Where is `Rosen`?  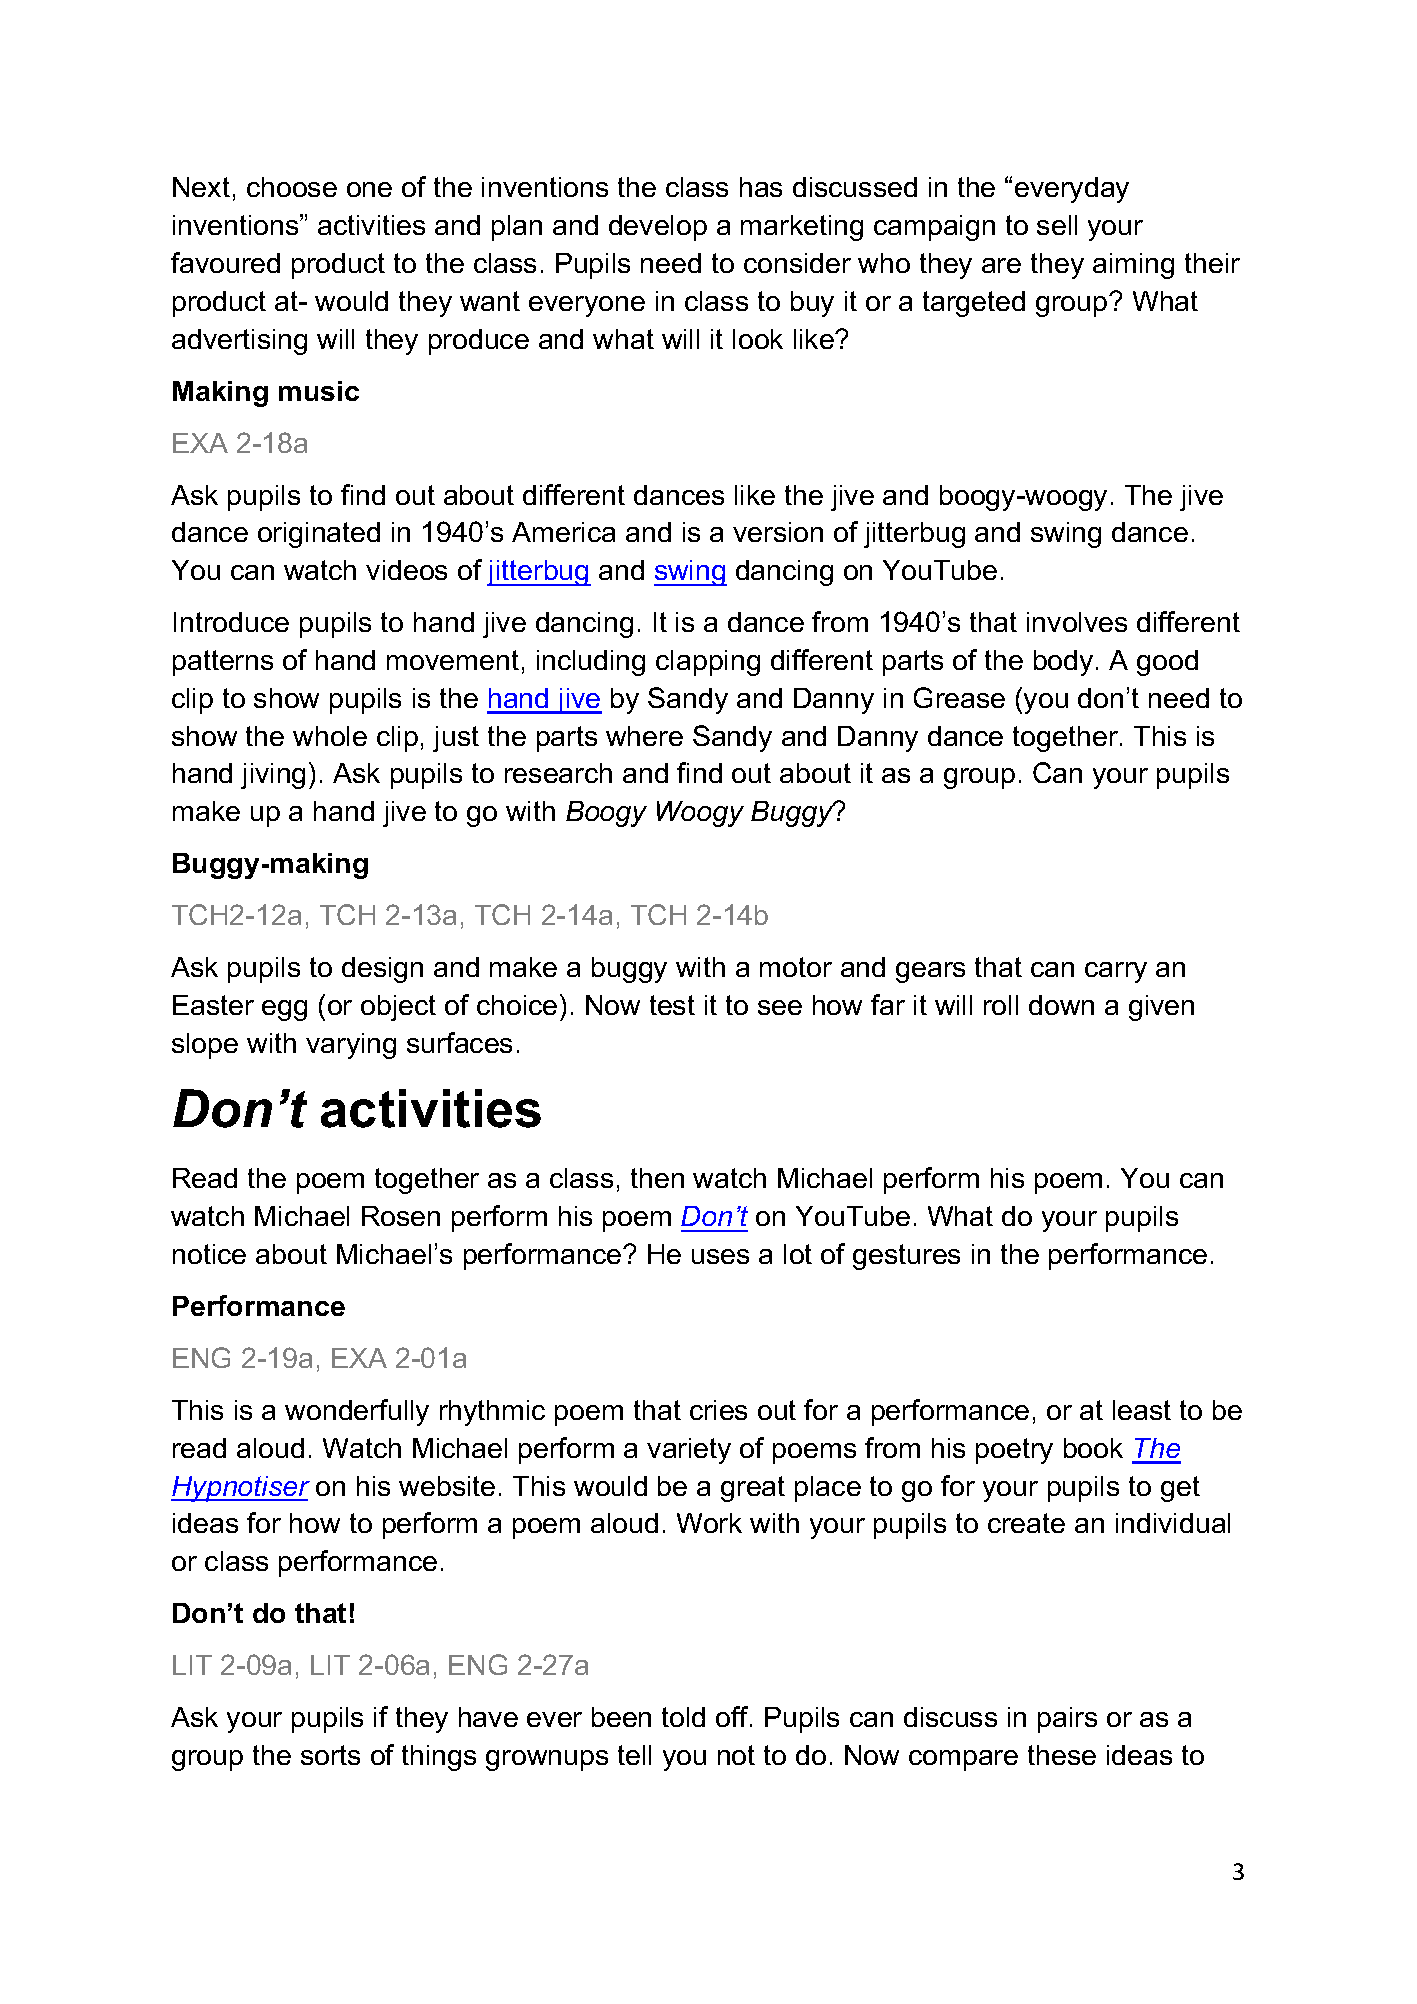
Rosen is located at coordinates (401, 1216).
